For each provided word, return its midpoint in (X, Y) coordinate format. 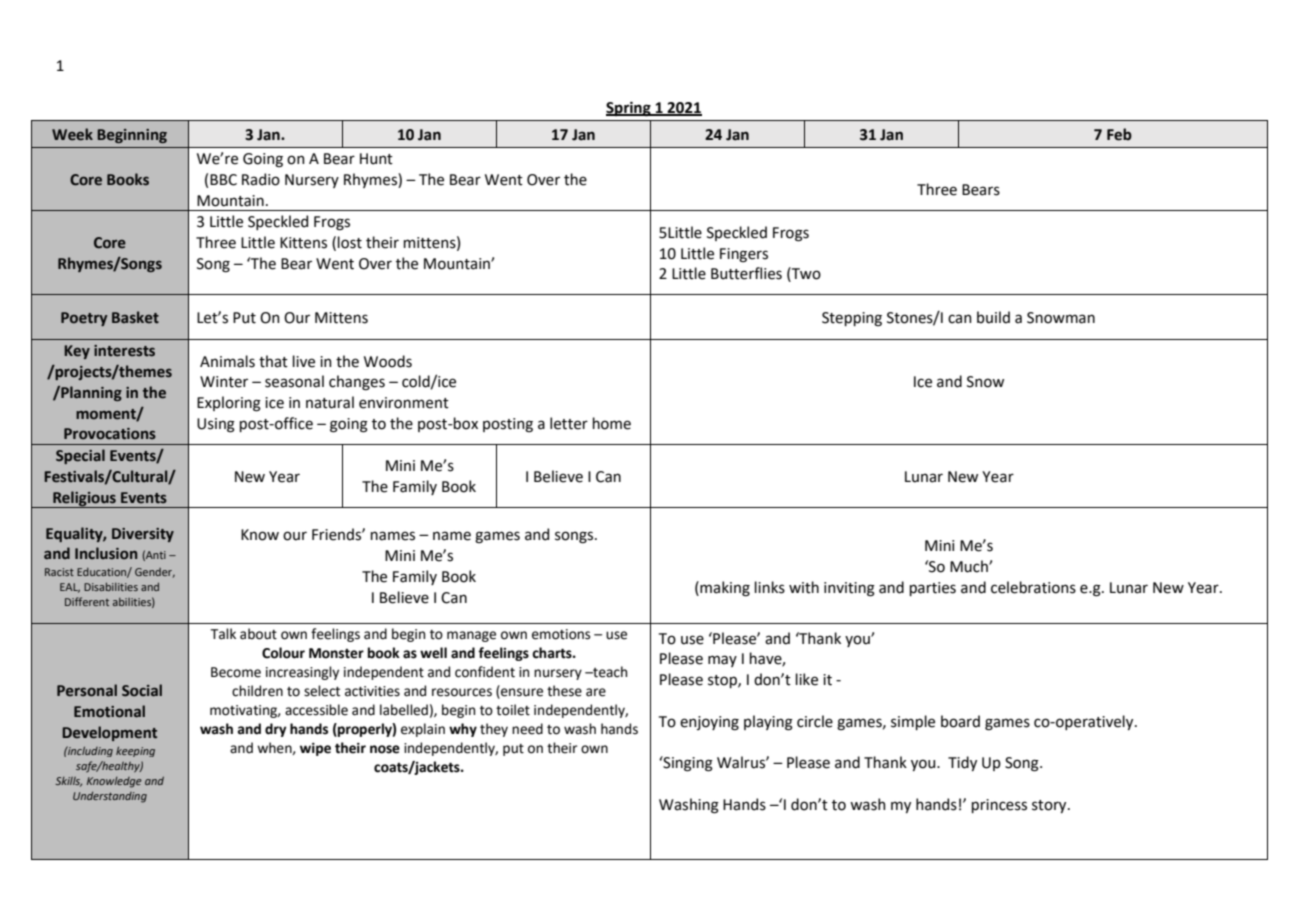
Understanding (110, 797)
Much (970, 566)
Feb (1119, 134)
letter (569, 423)
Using (216, 425)
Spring (629, 109)
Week (72, 134)
